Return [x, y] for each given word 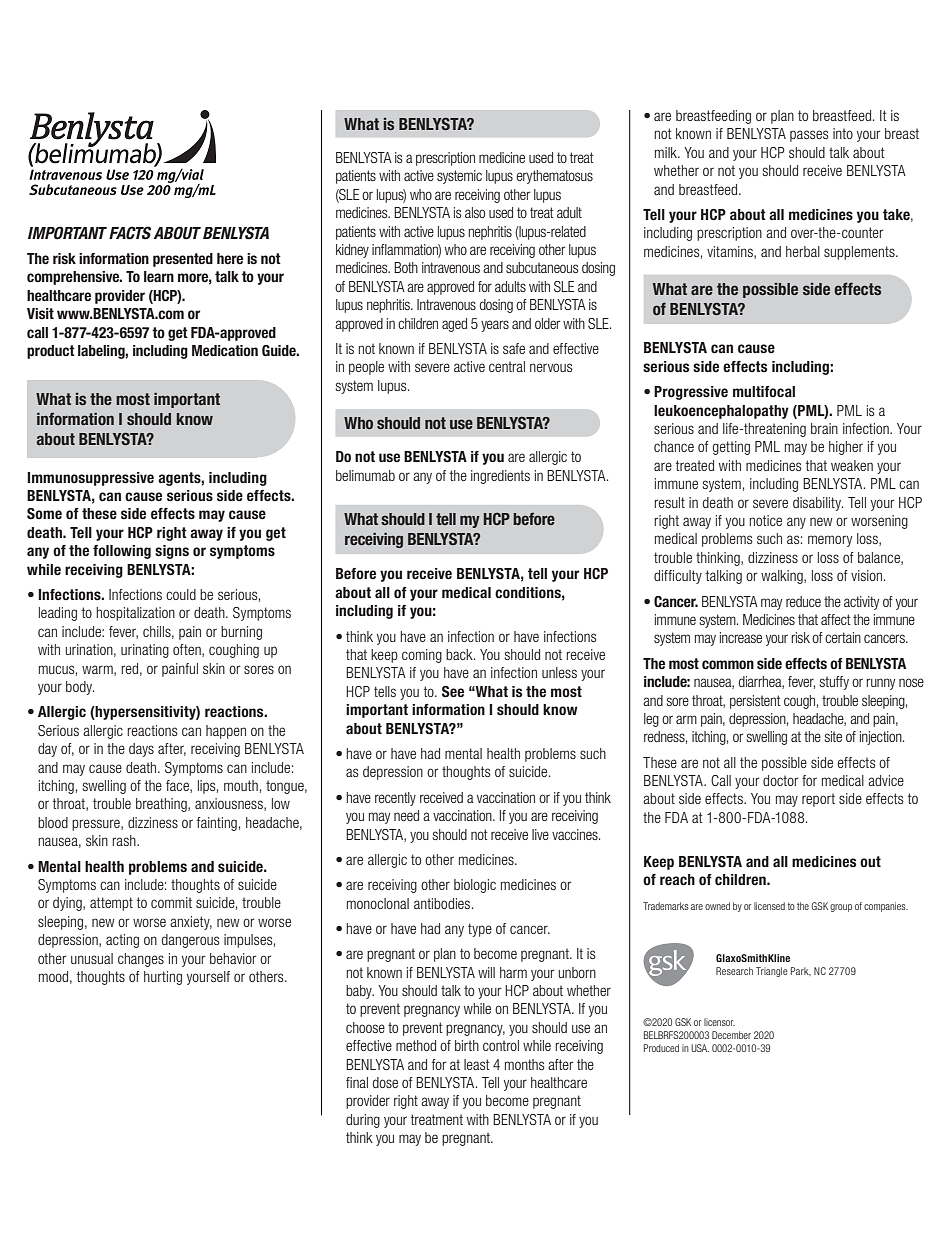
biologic [475, 886]
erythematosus [554, 177]
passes [809, 136]
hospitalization [135, 614]
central [507, 366]
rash [125, 840]
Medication [225, 350]
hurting [163, 978]
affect [836, 619]
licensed [769, 906]
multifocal [764, 392]
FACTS [130, 233]
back [460, 654]
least [477, 1064]
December [731, 1035]
